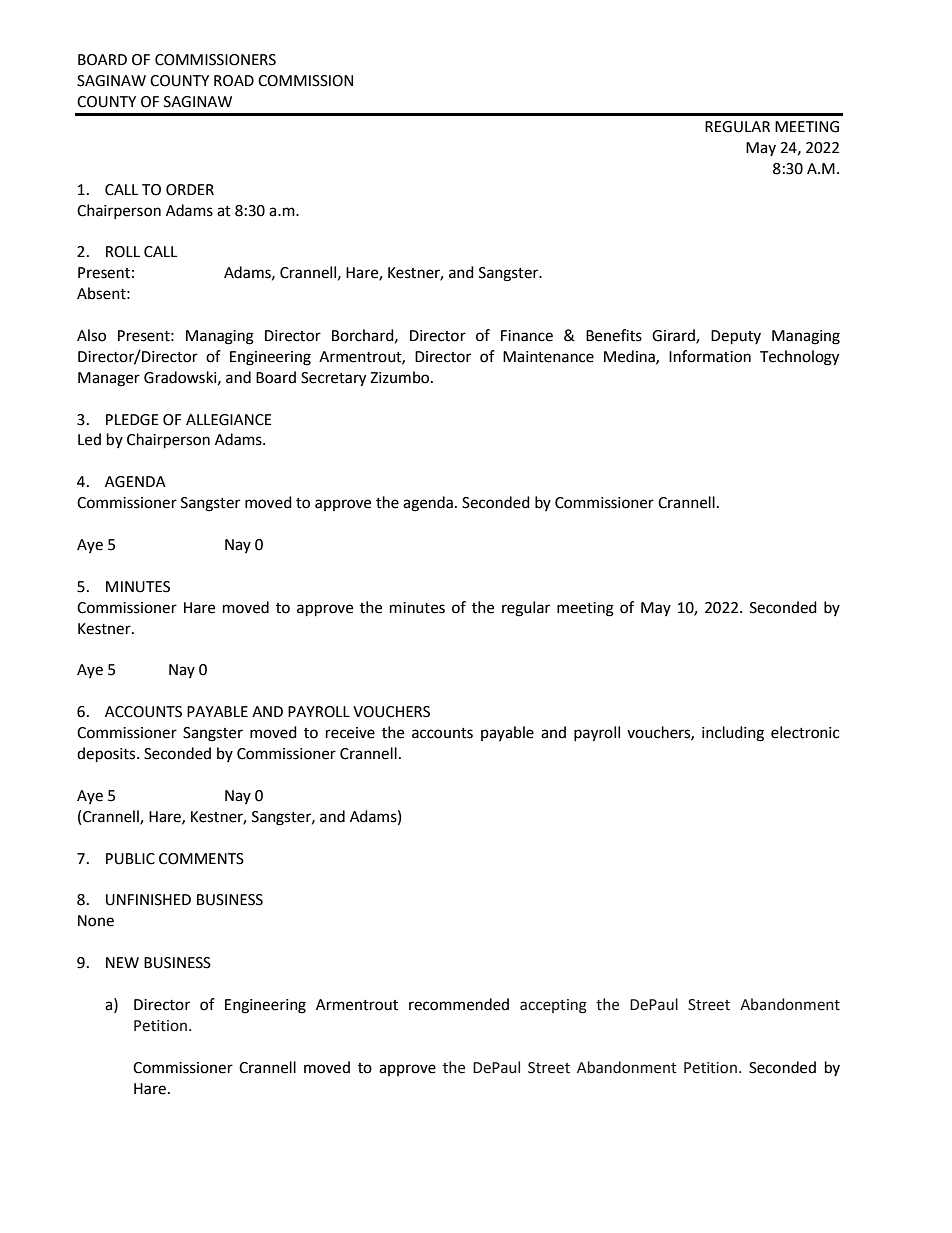 The height and width of the screenshot is (1233, 952). I want to click on receive, so click(350, 733).
